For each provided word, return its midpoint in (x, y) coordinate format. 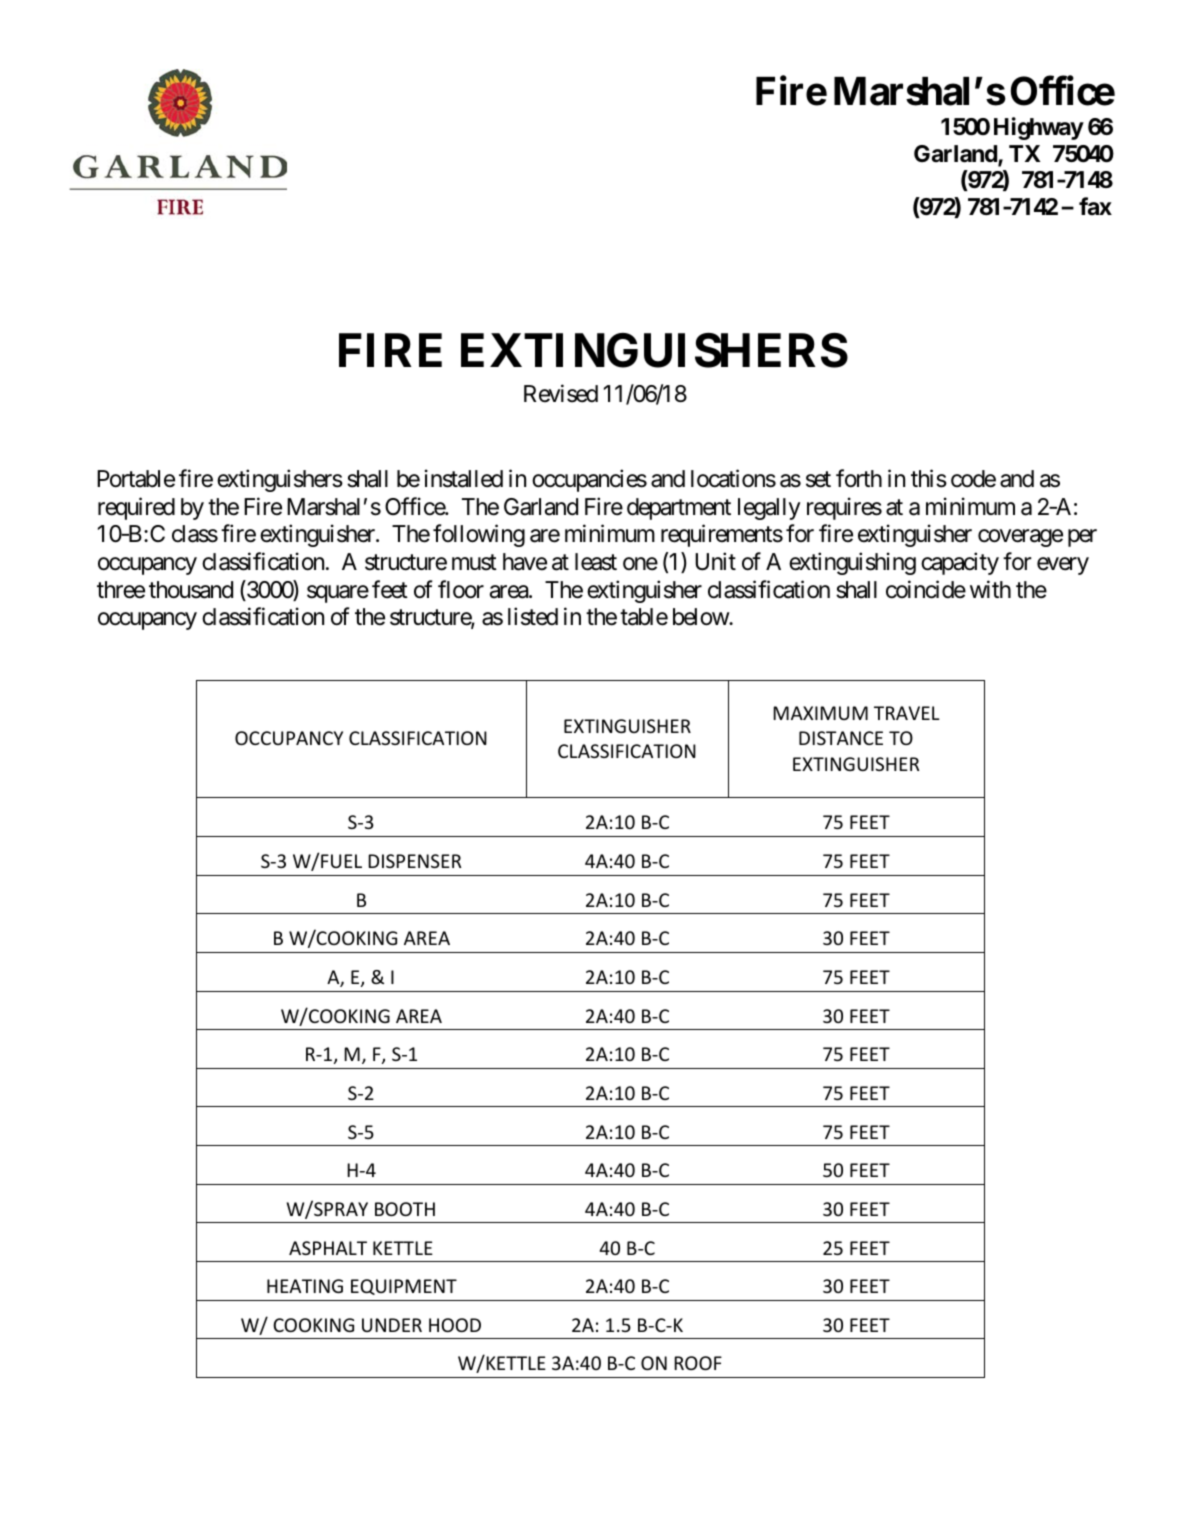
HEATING (305, 1286)
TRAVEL (907, 713)
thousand (191, 590)
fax (1095, 206)
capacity (960, 563)
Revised (561, 393)
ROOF (698, 1363)
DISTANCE (841, 738)
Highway (1039, 128)
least (596, 562)
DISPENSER (414, 861)
